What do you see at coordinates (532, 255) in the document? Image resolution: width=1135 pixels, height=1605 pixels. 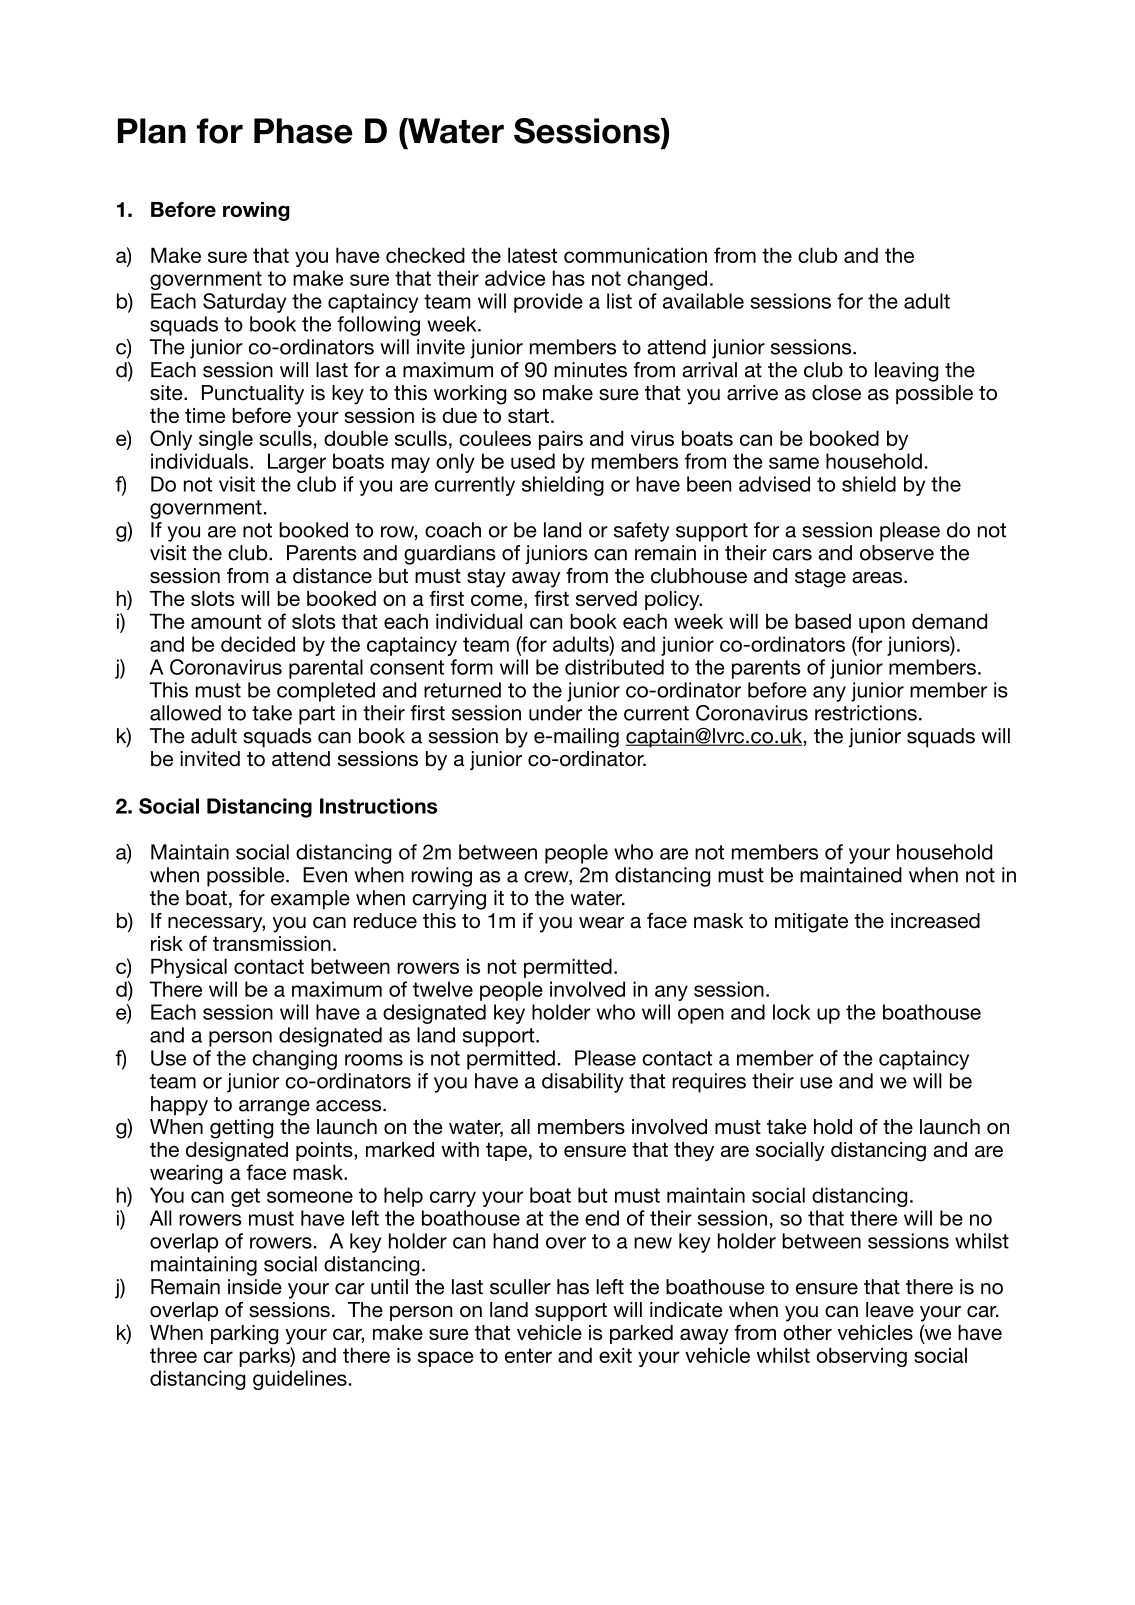 I see `latest` at bounding box center [532, 255].
